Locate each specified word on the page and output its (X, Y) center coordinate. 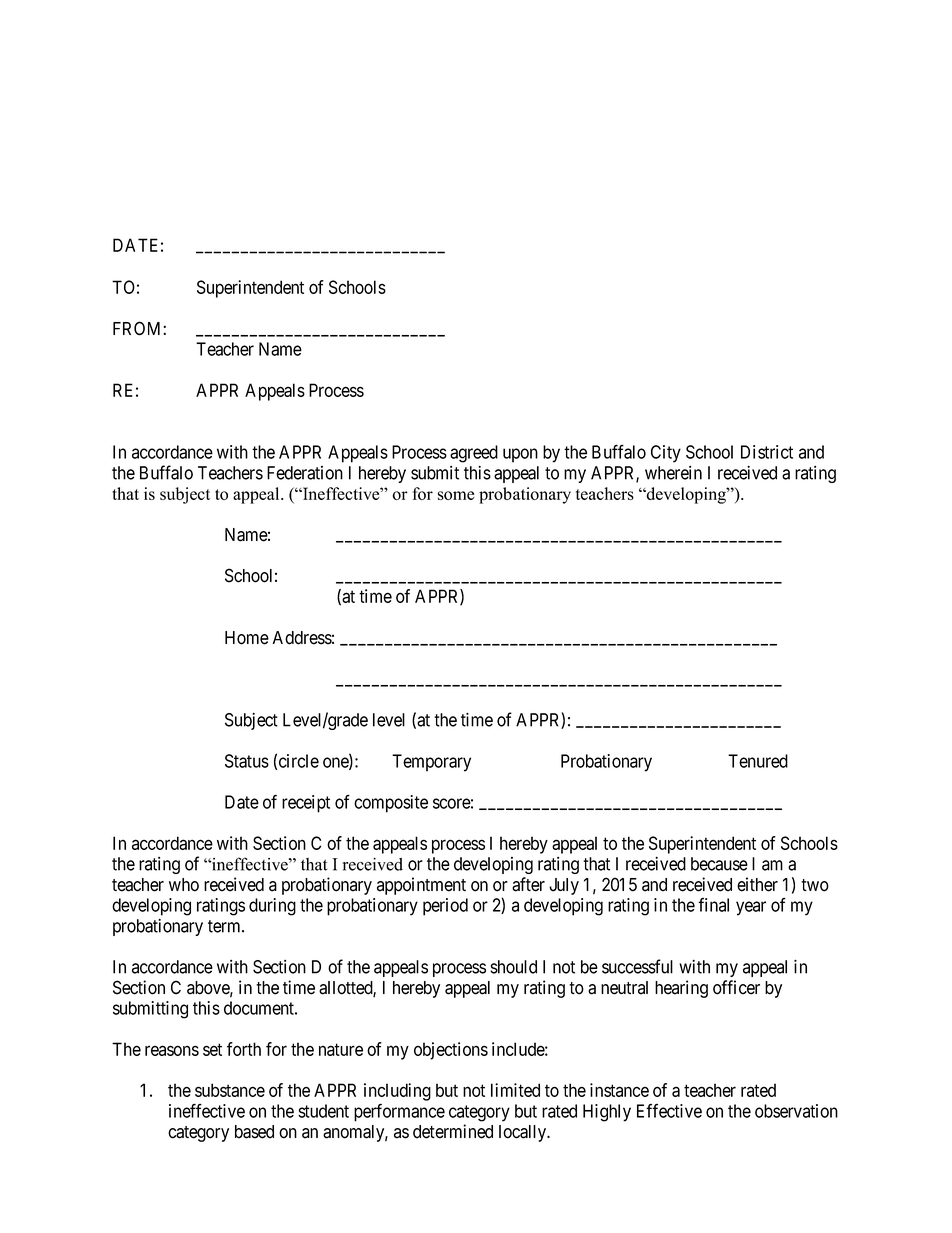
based (254, 1132)
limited (515, 1090)
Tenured (758, 761)
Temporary (431, 763)
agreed (474, 454)
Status (247, 761)
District (767, 452)
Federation (305, 473)
